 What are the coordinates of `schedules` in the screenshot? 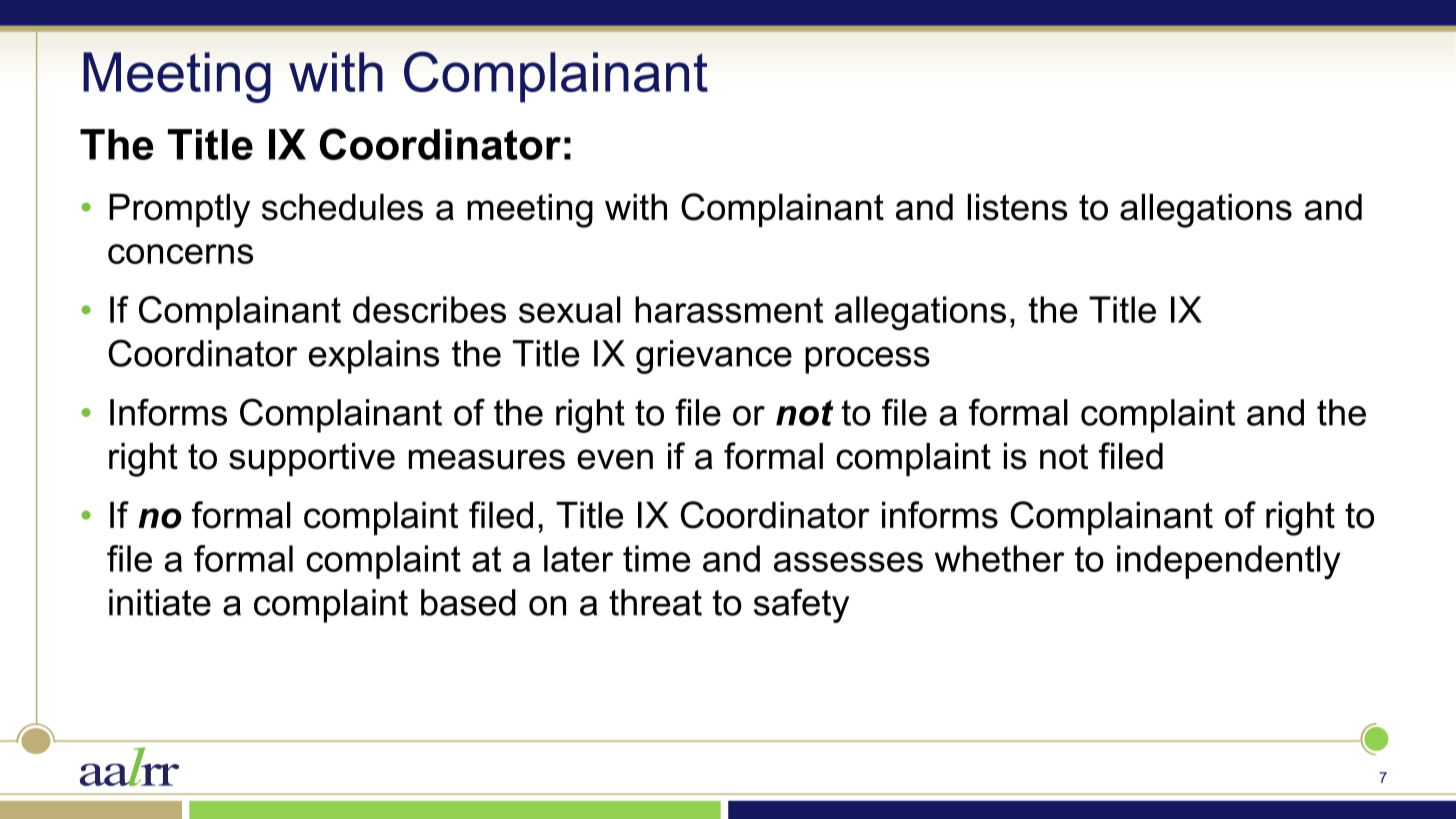 It's located at (342, 207).
